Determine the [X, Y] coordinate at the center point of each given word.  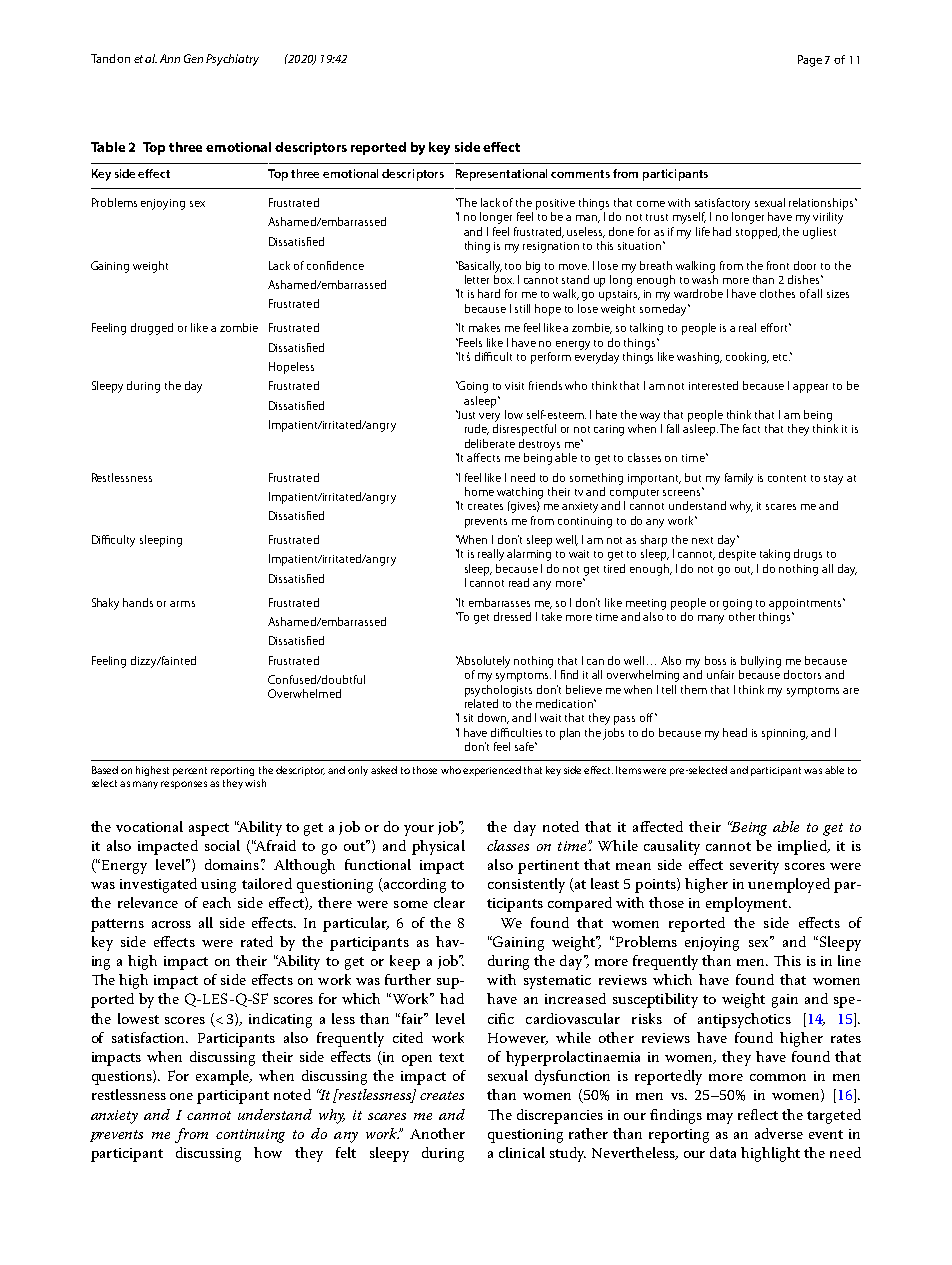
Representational [501, 175]
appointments [806, 604]
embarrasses [499, 602]
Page [810, 61]
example [224, 1077]
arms [182, 604]
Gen [193, 58]
